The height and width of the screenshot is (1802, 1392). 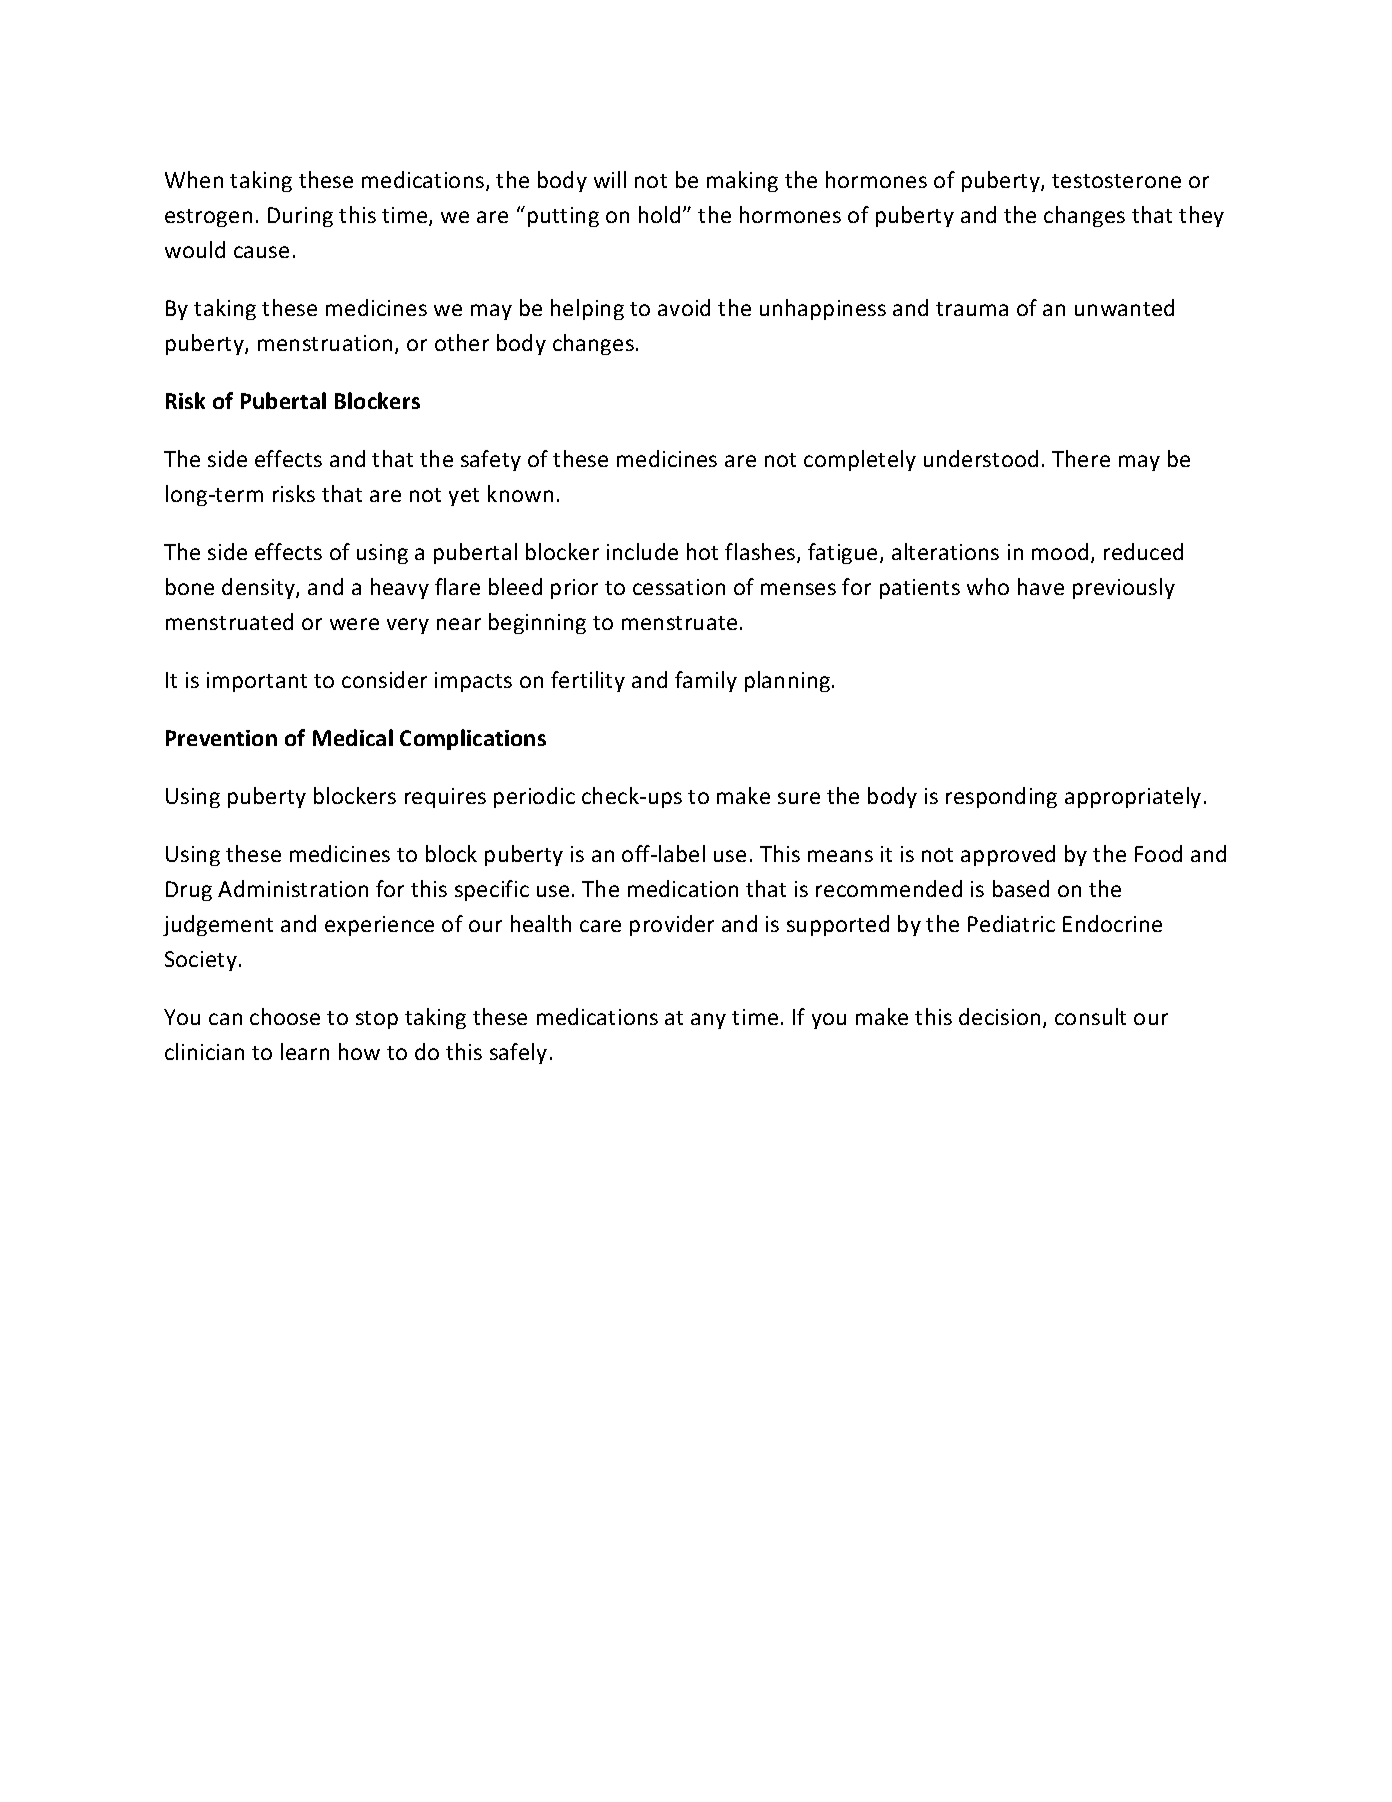 What do you see at coordinates (679, 587) in the screenshot?
I see `cessation` at bounding box center [679, 587].
